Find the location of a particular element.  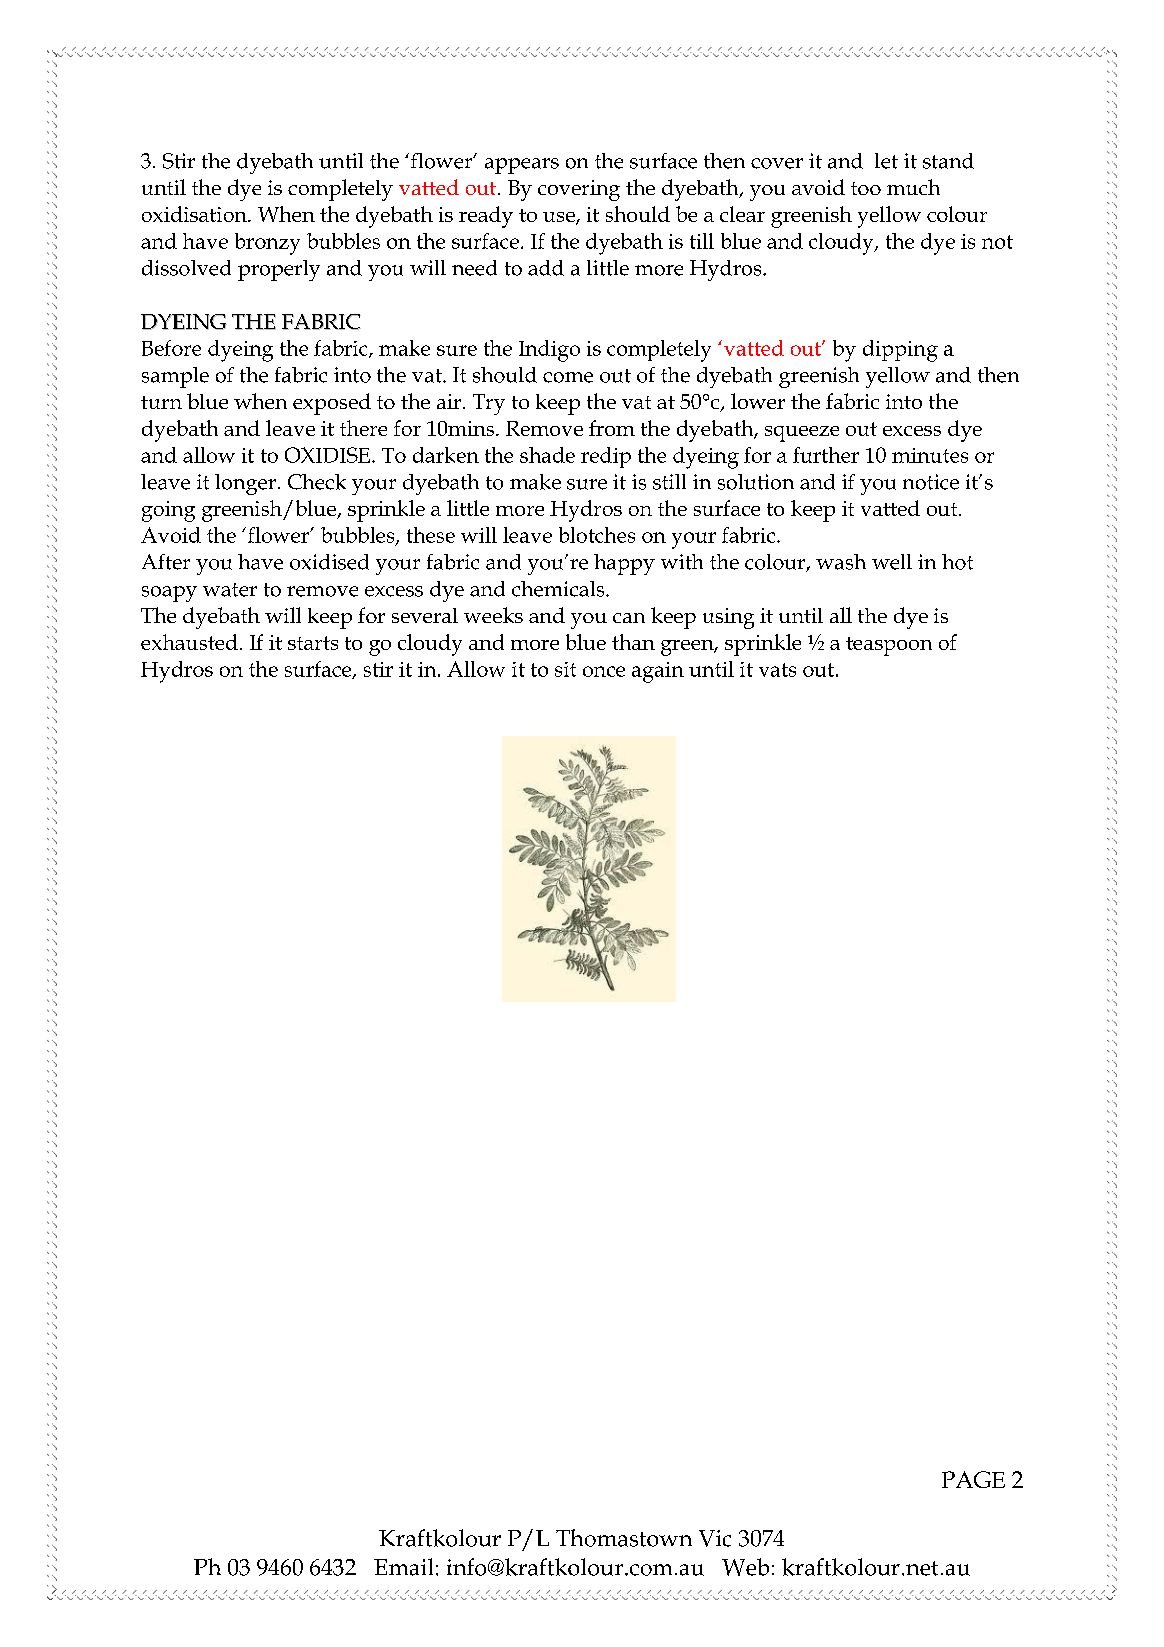

starts is located at coordinates (313, 643).
